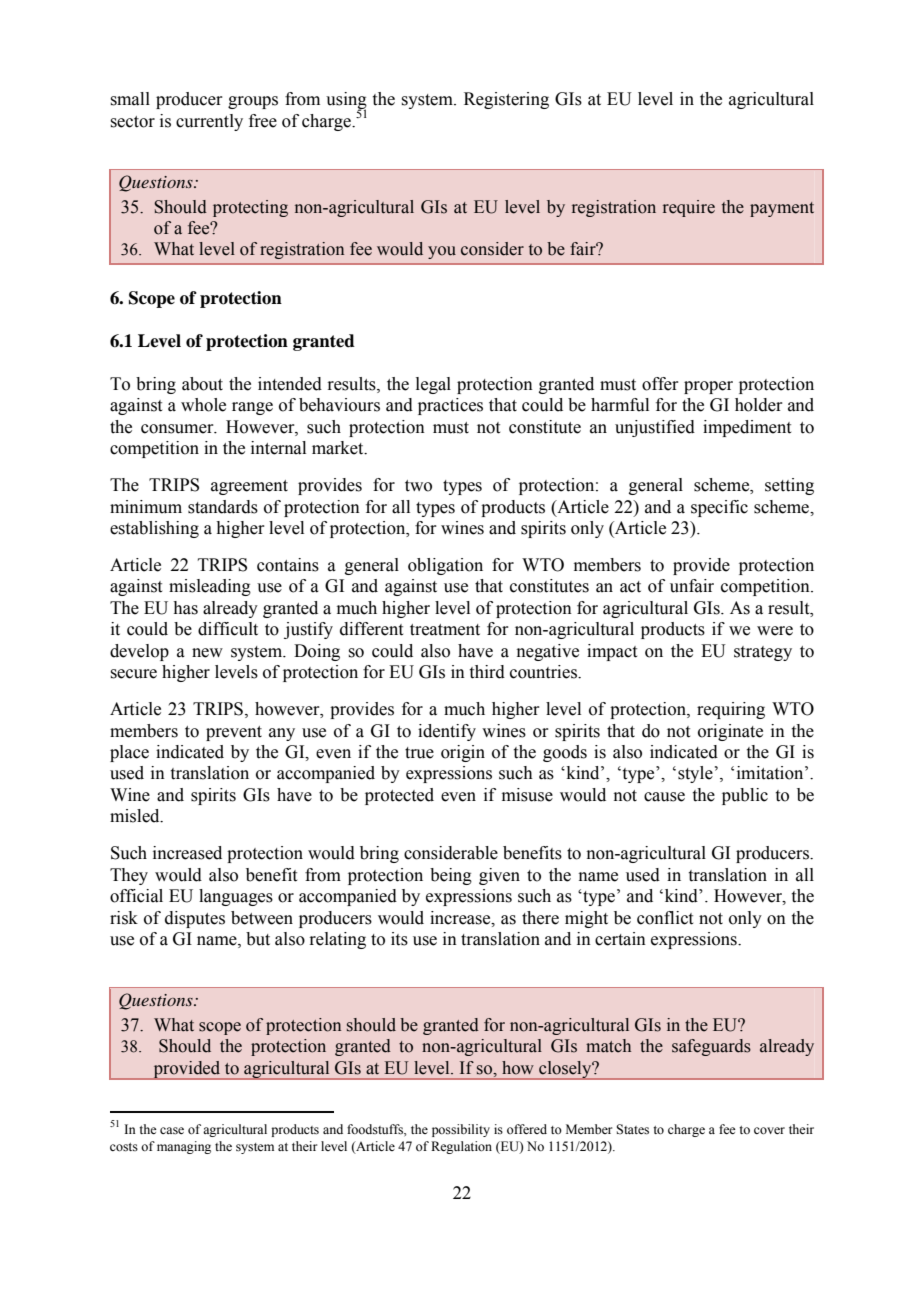 Image resolution: width=924 pixels, height=1308 pixels. What do you see at coordinates (461, 1130) in the screenshot?
I see `possibility` at bounding box center [461, 1130].
